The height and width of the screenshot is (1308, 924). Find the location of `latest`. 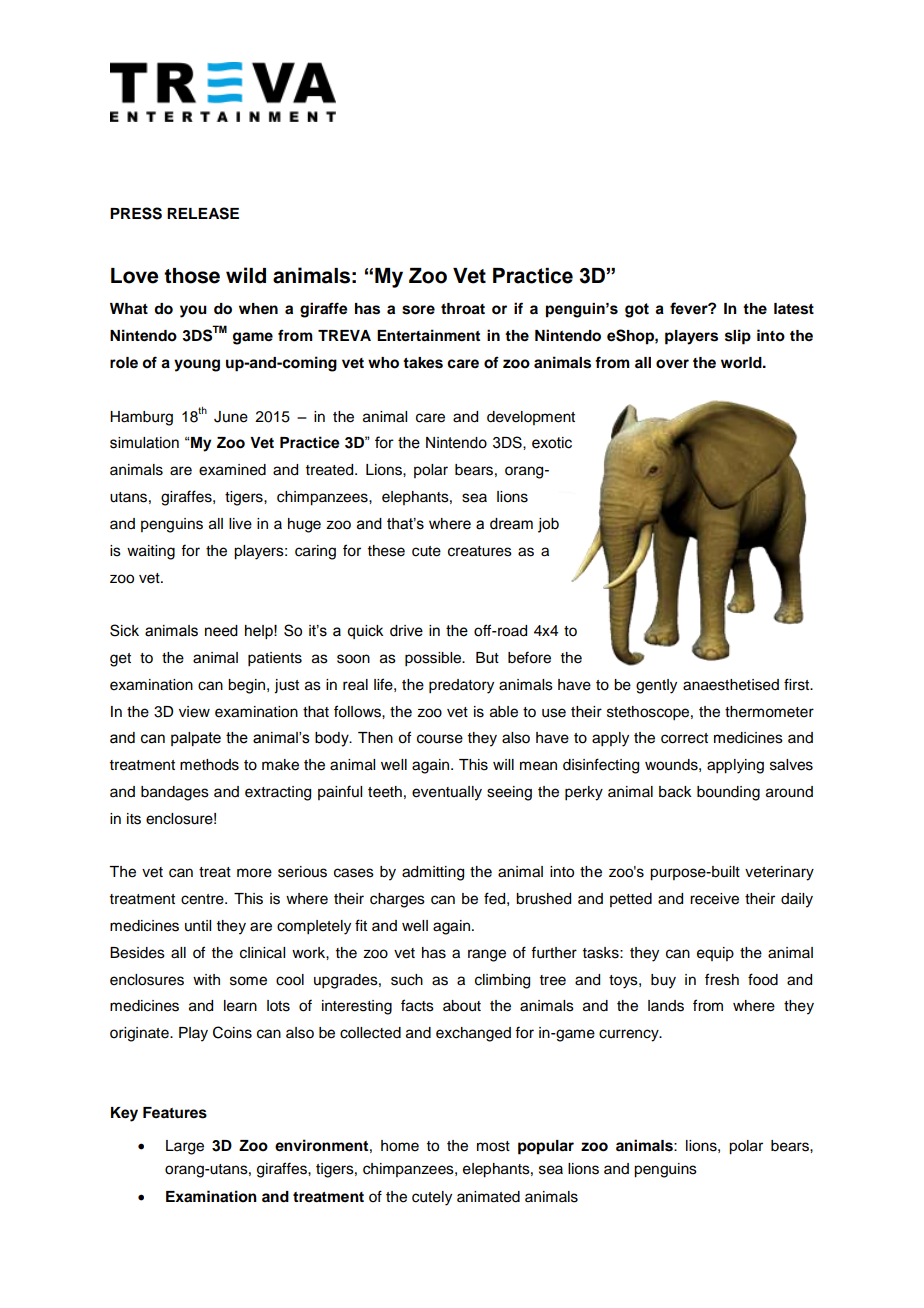

latest is located at coordinates (794, 309).
